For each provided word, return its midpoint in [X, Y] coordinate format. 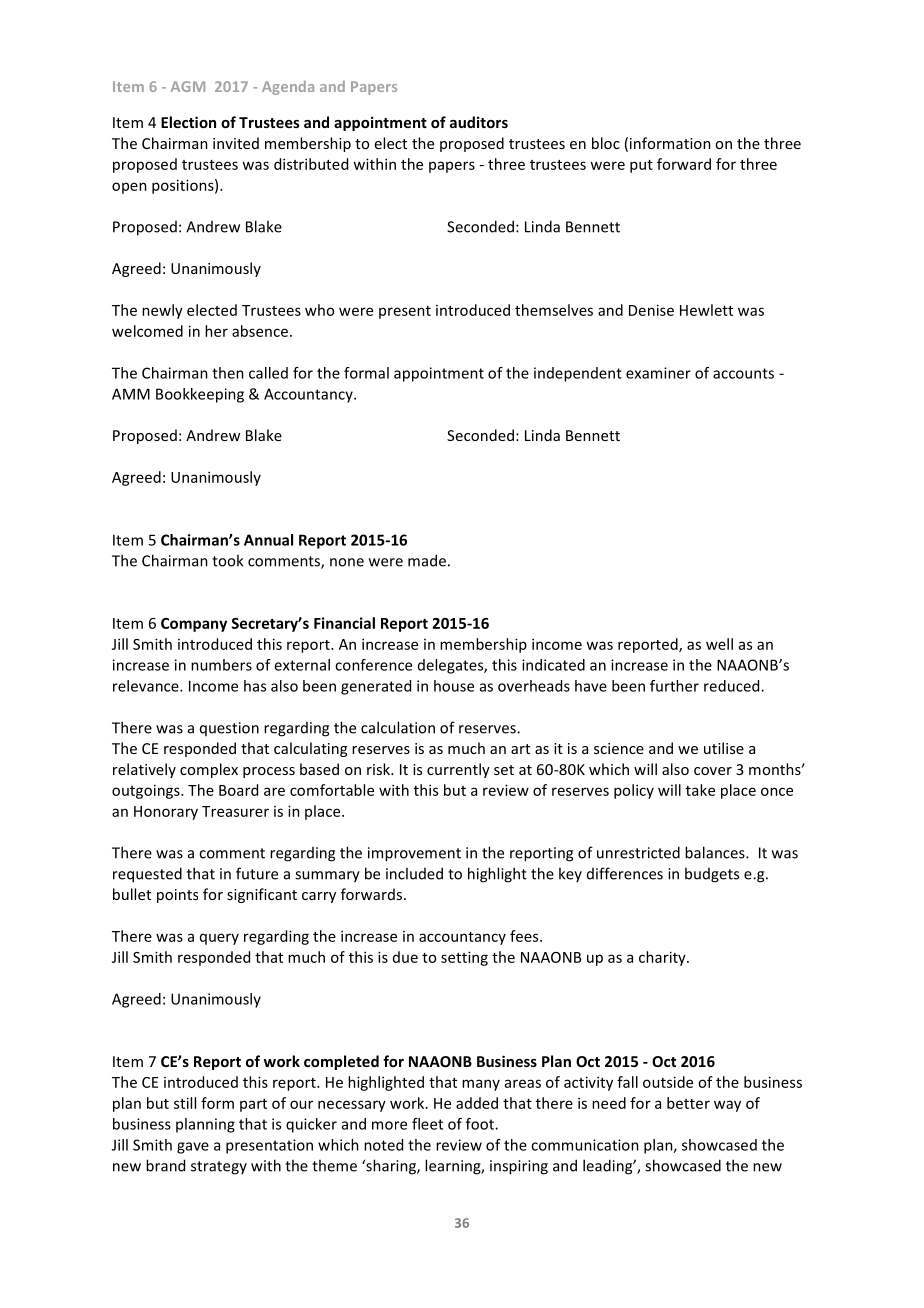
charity [663, 958]
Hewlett [706, 310]
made [427, 560]
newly [162, 311]
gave [193, 1148]
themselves [554, 310]
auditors [479, 122]
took [227, 560]
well [719, 644]
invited [236, 143]
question [229, 729]
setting [464, 958]
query [219, 939]
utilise [724, 748]
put [641, 166]
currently [458, 770]
